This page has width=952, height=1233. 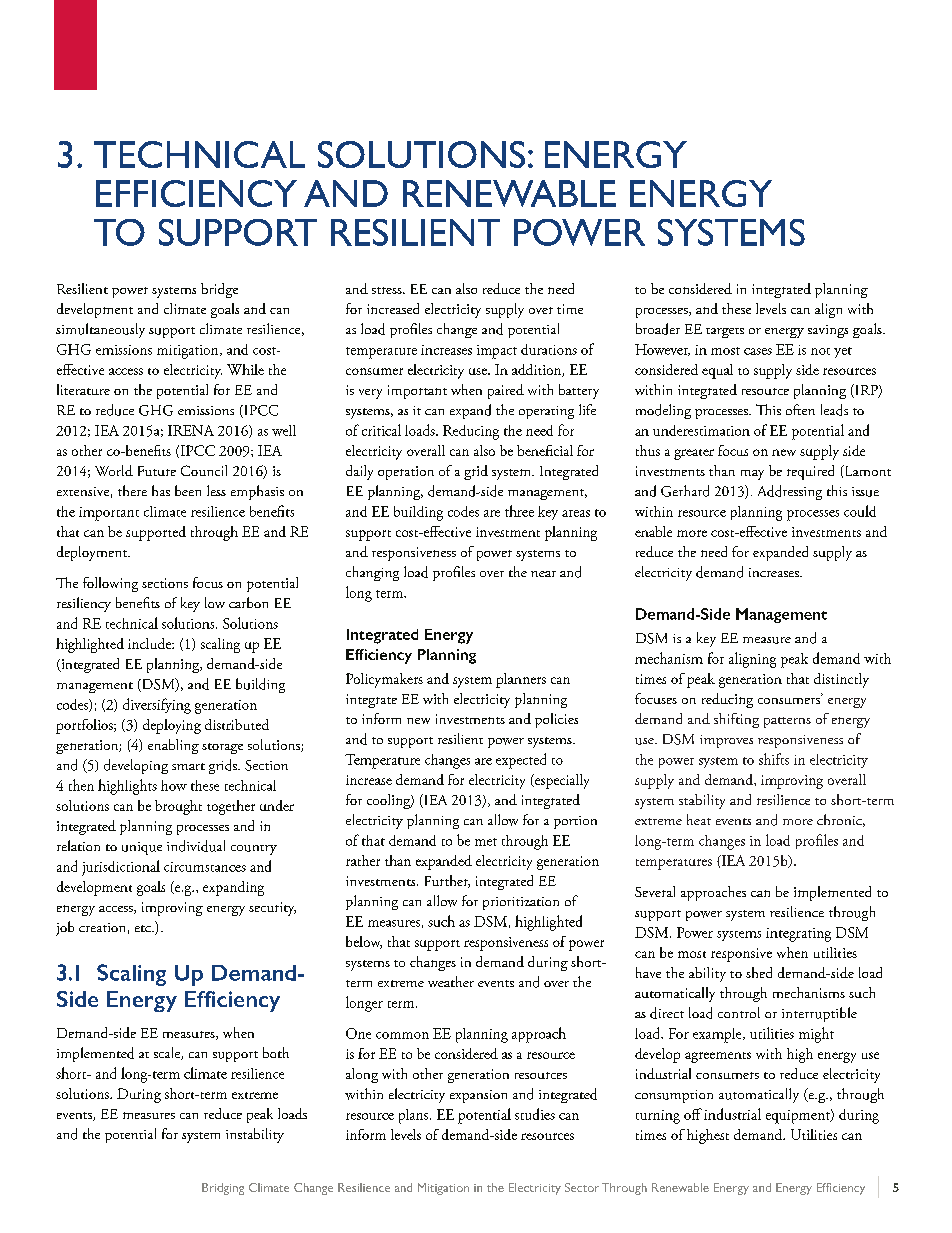 What do you see at coordinates (415, 1116) in the page?
I see `plans` at bounding box center [415, 1116].
